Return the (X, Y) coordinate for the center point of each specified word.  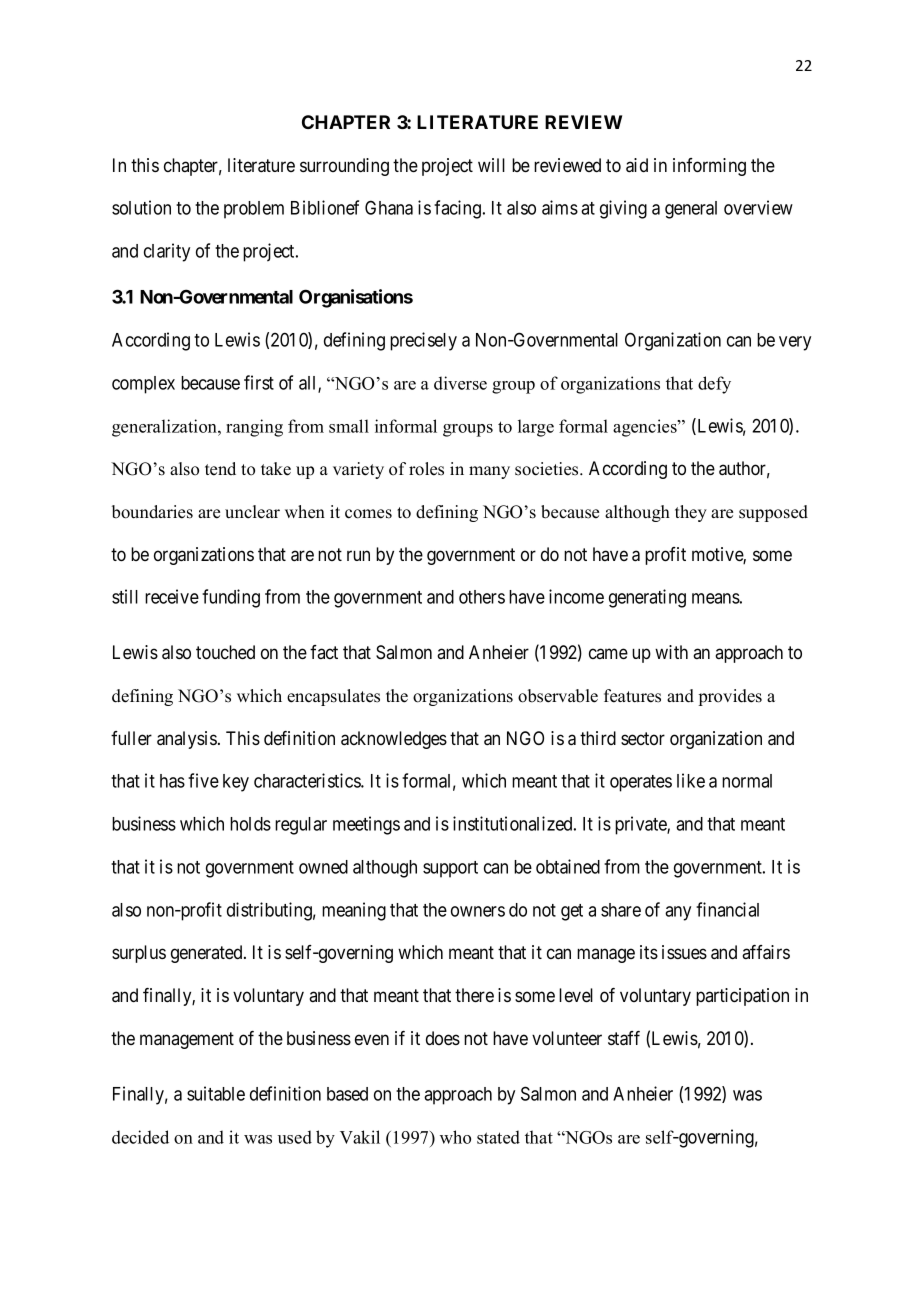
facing (459, 209)
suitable (216, 1093)
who (455, 1137)
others (482, 597)
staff (624, 1038)
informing (709, 167)
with (671, 652)
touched (225, 652)
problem (254, 210)
